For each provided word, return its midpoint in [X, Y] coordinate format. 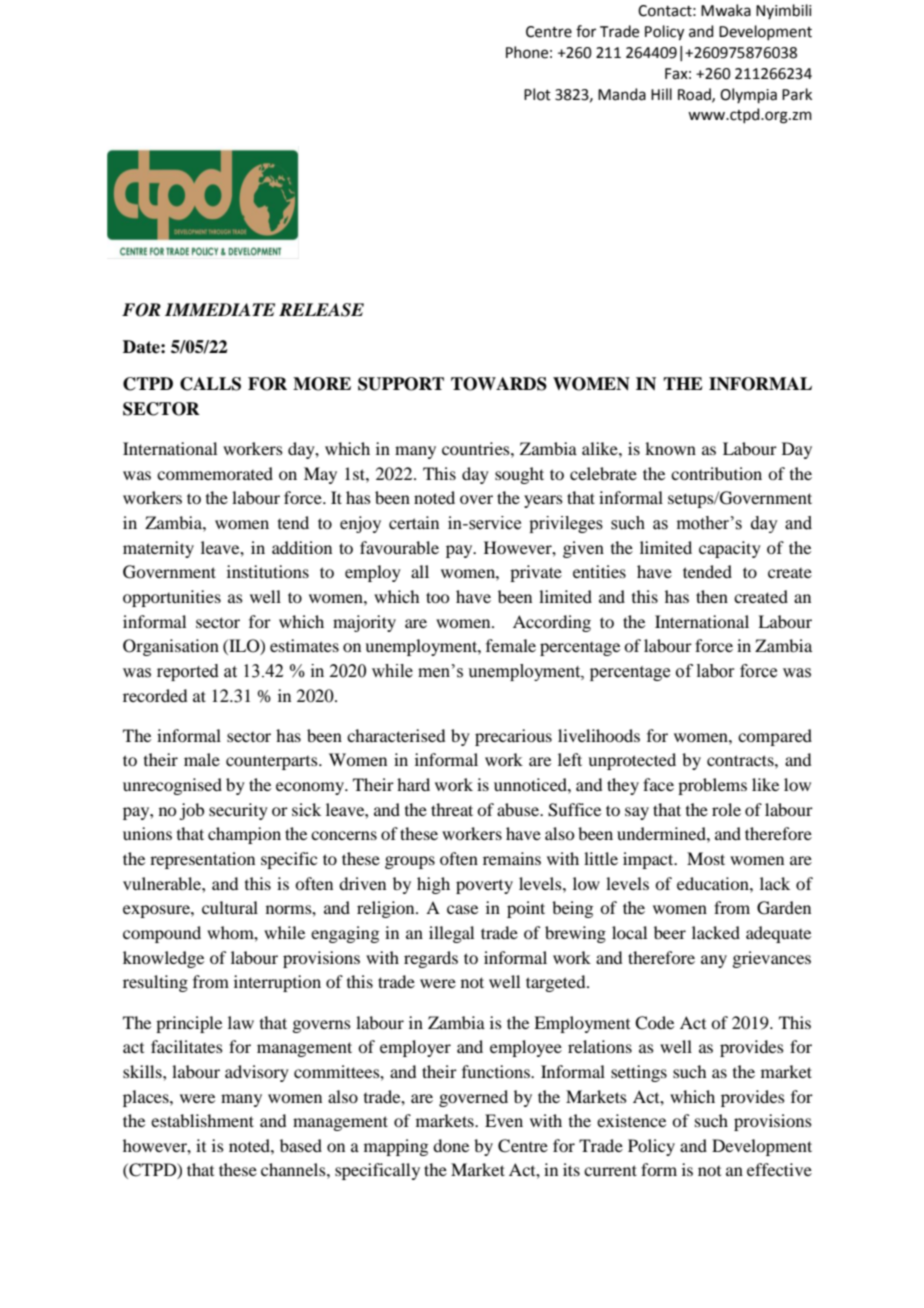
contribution [716, 473]
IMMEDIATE [220, 309]
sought [519, 475]
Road [695, 95]
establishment [202, 1120]
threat [452, 809]
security [238, 811]
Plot [537, 94]
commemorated [215, 473]
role [726, 809]
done [451, 1145]
